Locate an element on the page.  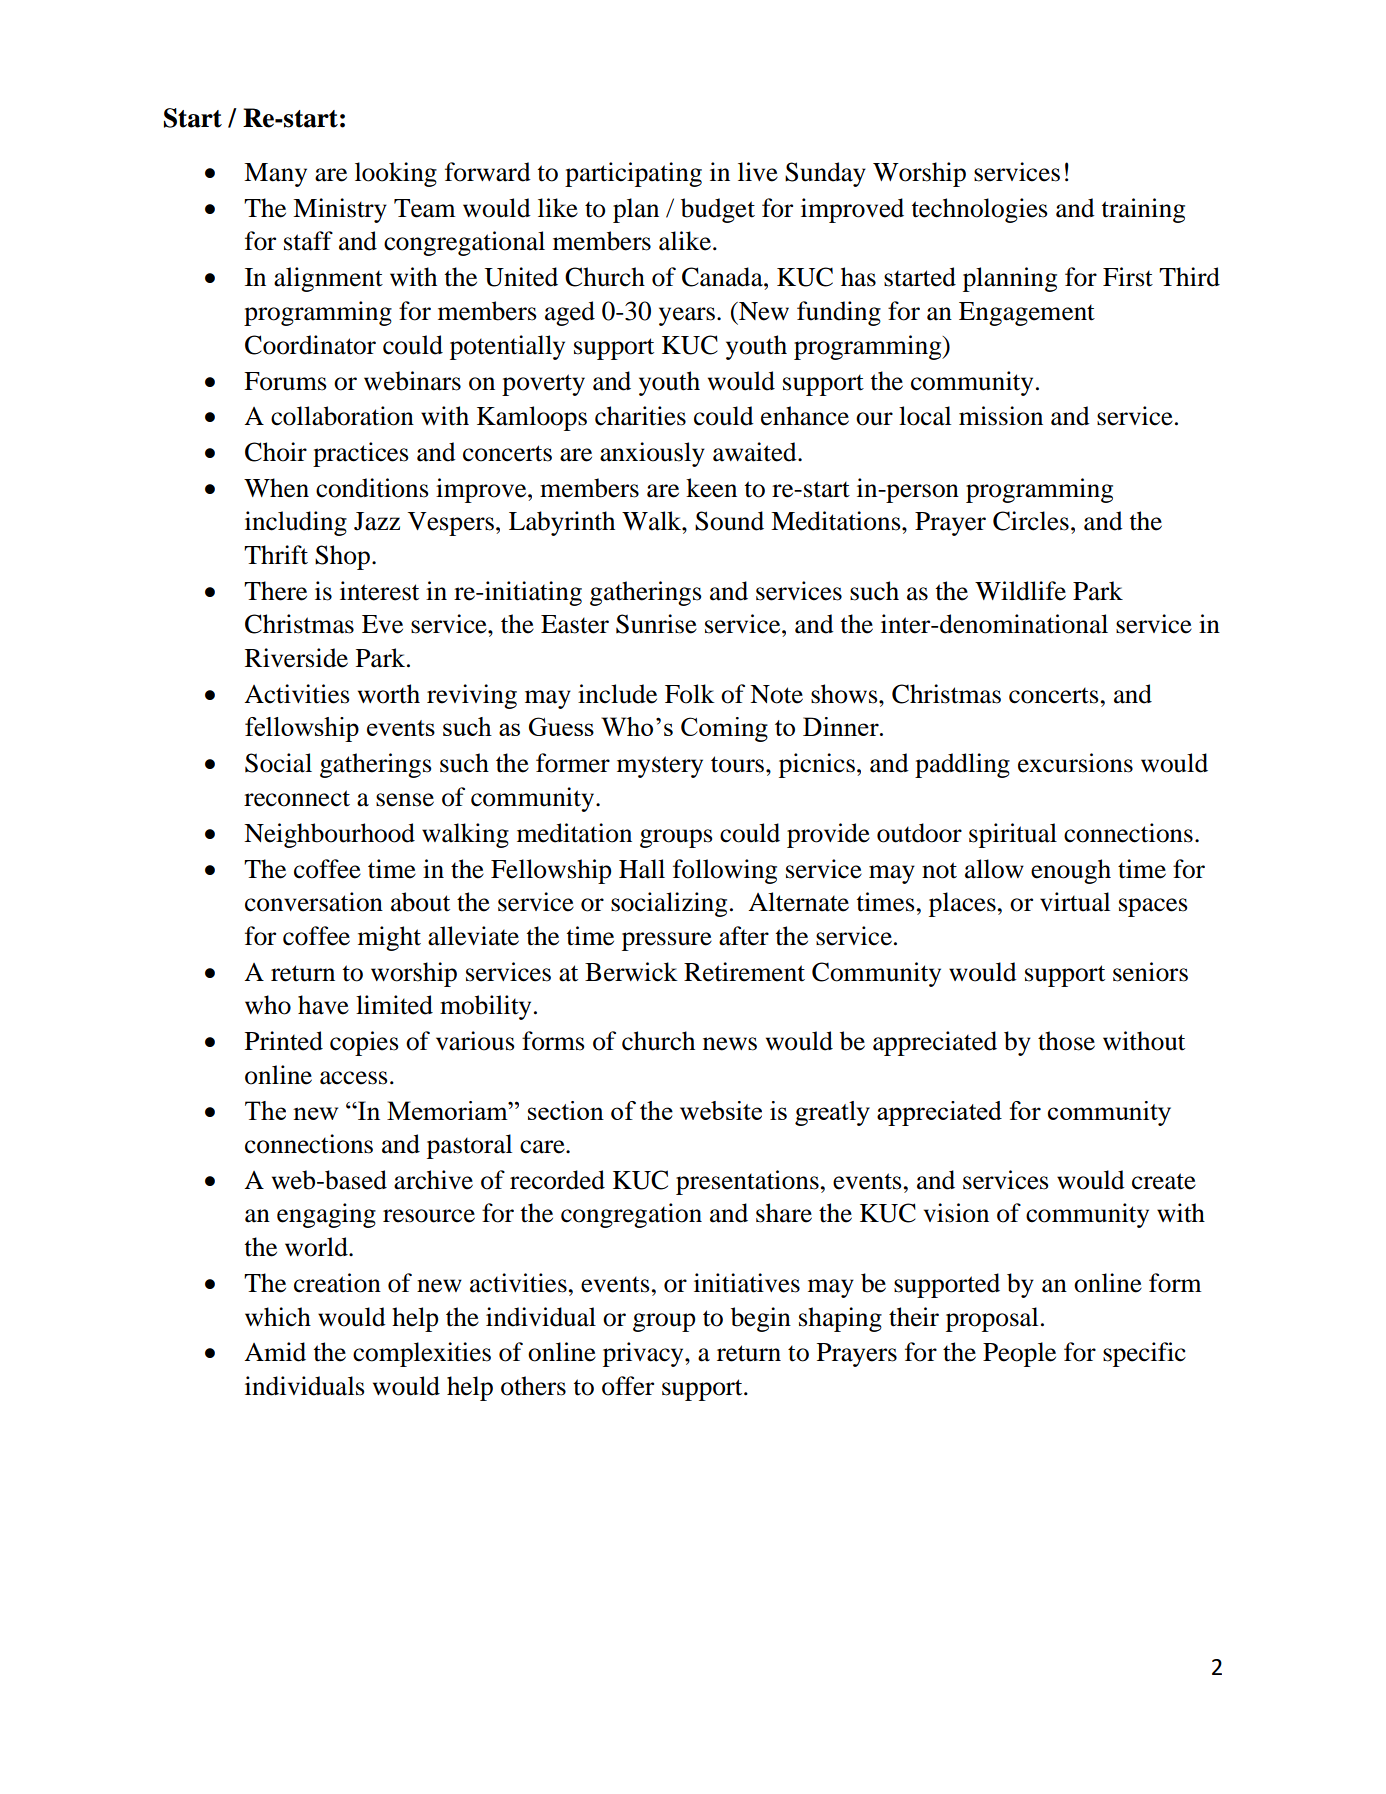
training is located at coordinates (1143, 210).
